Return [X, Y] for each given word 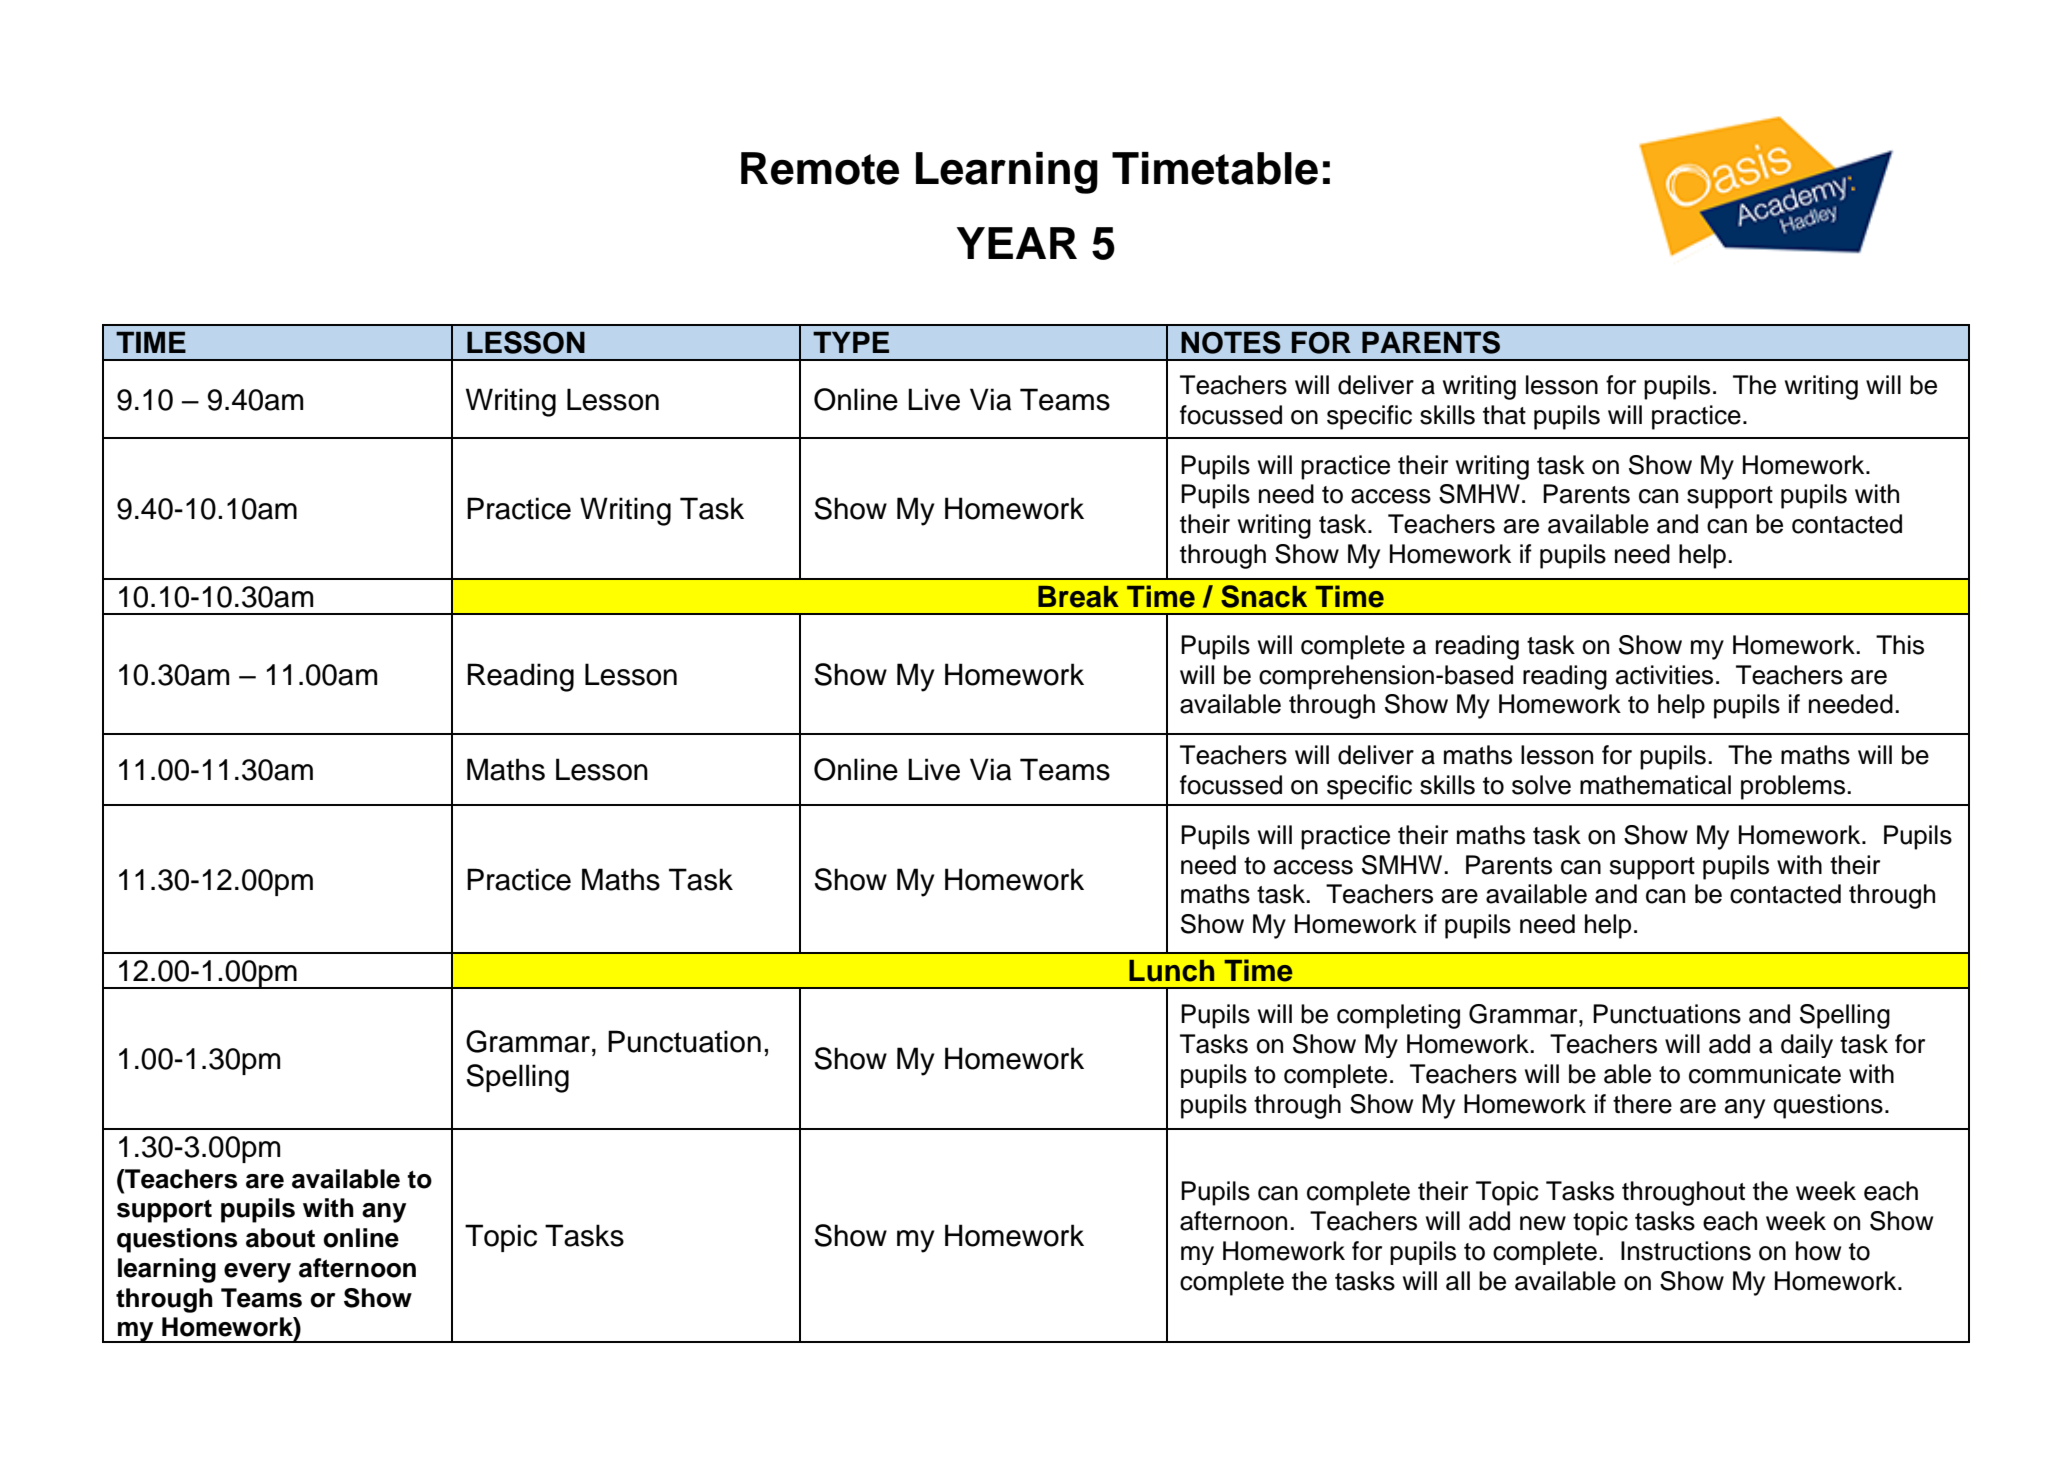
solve [1541, 785]
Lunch [1171, 971]
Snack [1264, 596]
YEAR [1017, 243]
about [280, 1238]
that [1504, 415]
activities [1664, 675]
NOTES [1231, 342]
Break [1078, 597]
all [1458, 1281]
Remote [820, 168]
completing [1398, 1016]
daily [1807, 1046]
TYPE [851, 342]
